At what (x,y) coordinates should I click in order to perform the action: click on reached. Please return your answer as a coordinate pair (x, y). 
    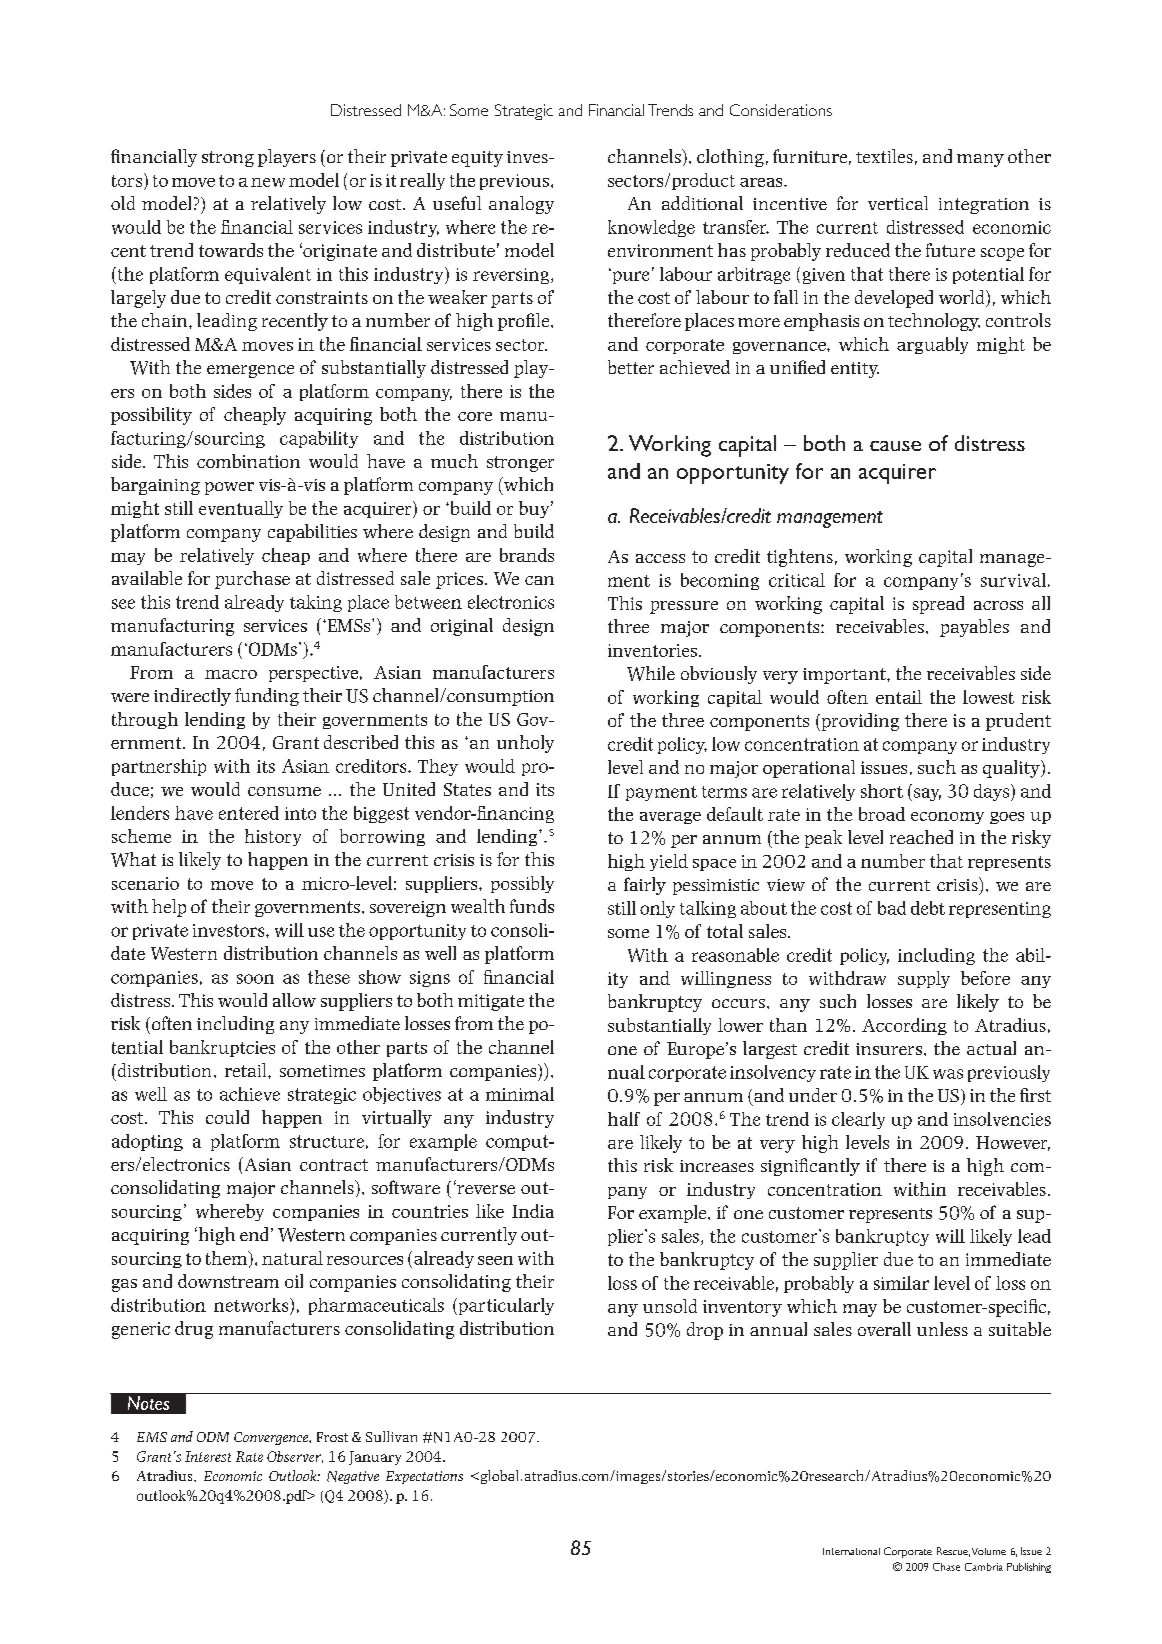
    Looking at the image, I should click on (921, 837).
